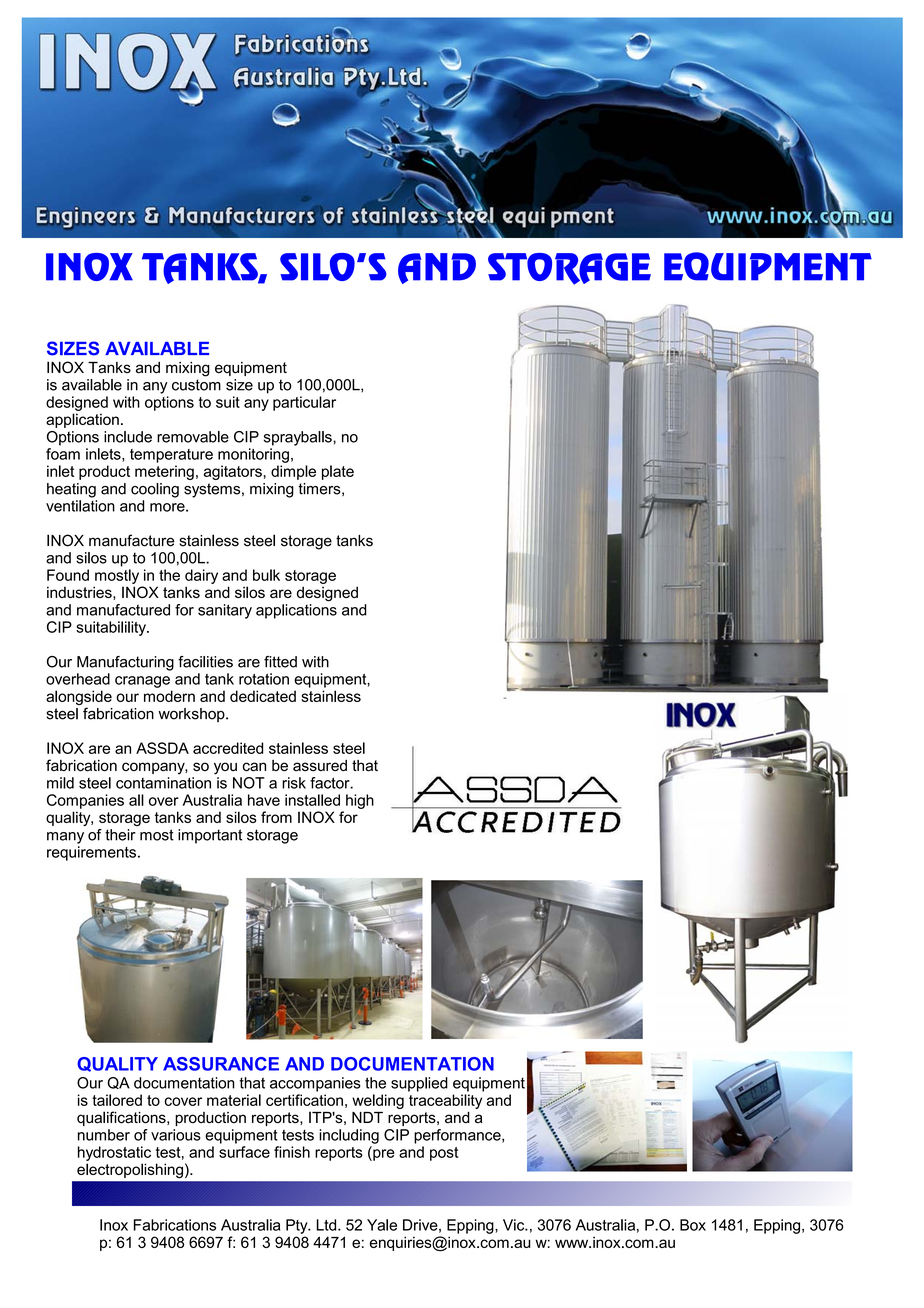  What do you see at coordinates (114, 1153) in the screenshot?
I see `hydrostatic` at bounding box center [114, 1153].
